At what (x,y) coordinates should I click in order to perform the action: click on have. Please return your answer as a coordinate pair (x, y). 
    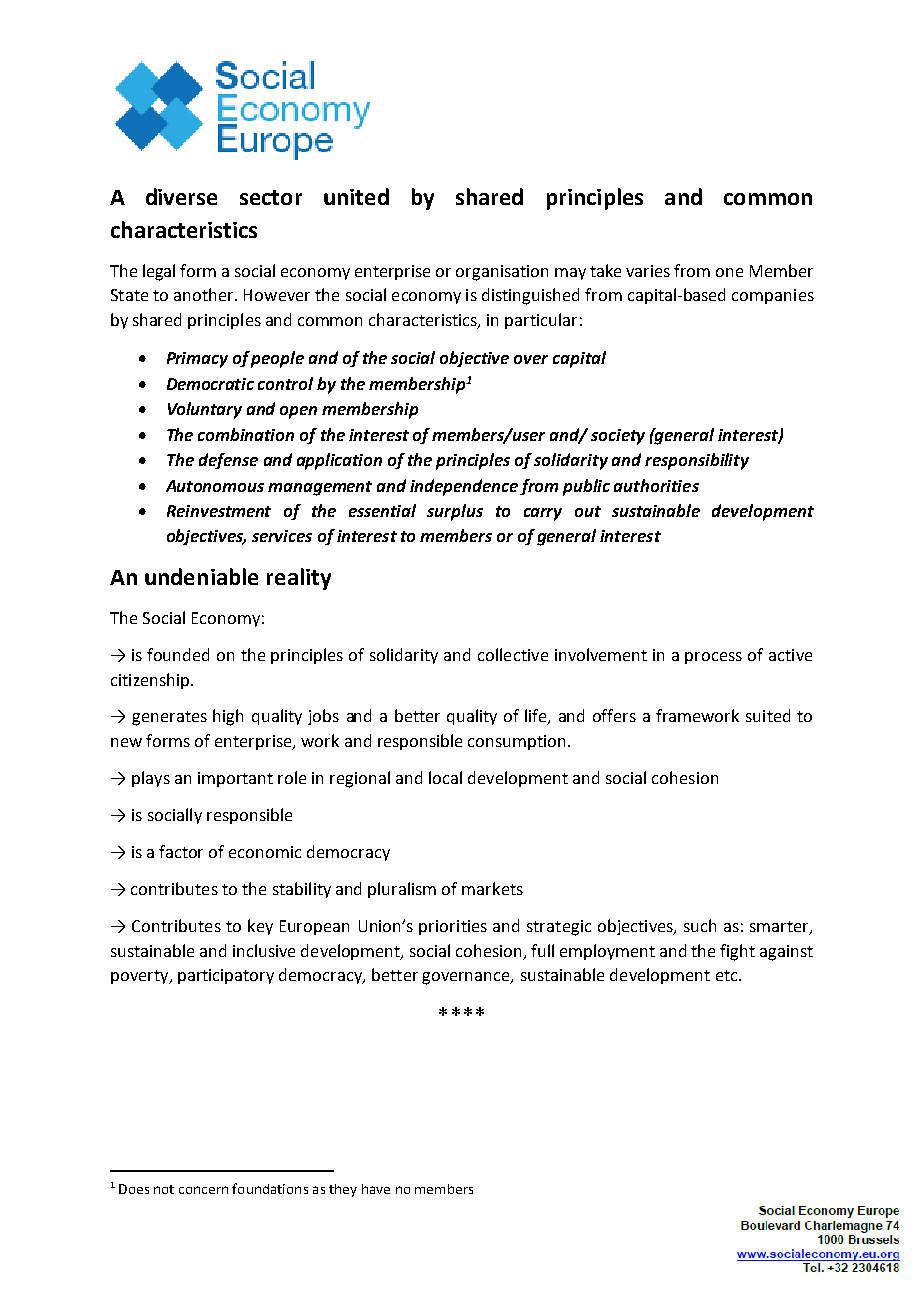
    Looking at the image, I should click on (376, 1189).
